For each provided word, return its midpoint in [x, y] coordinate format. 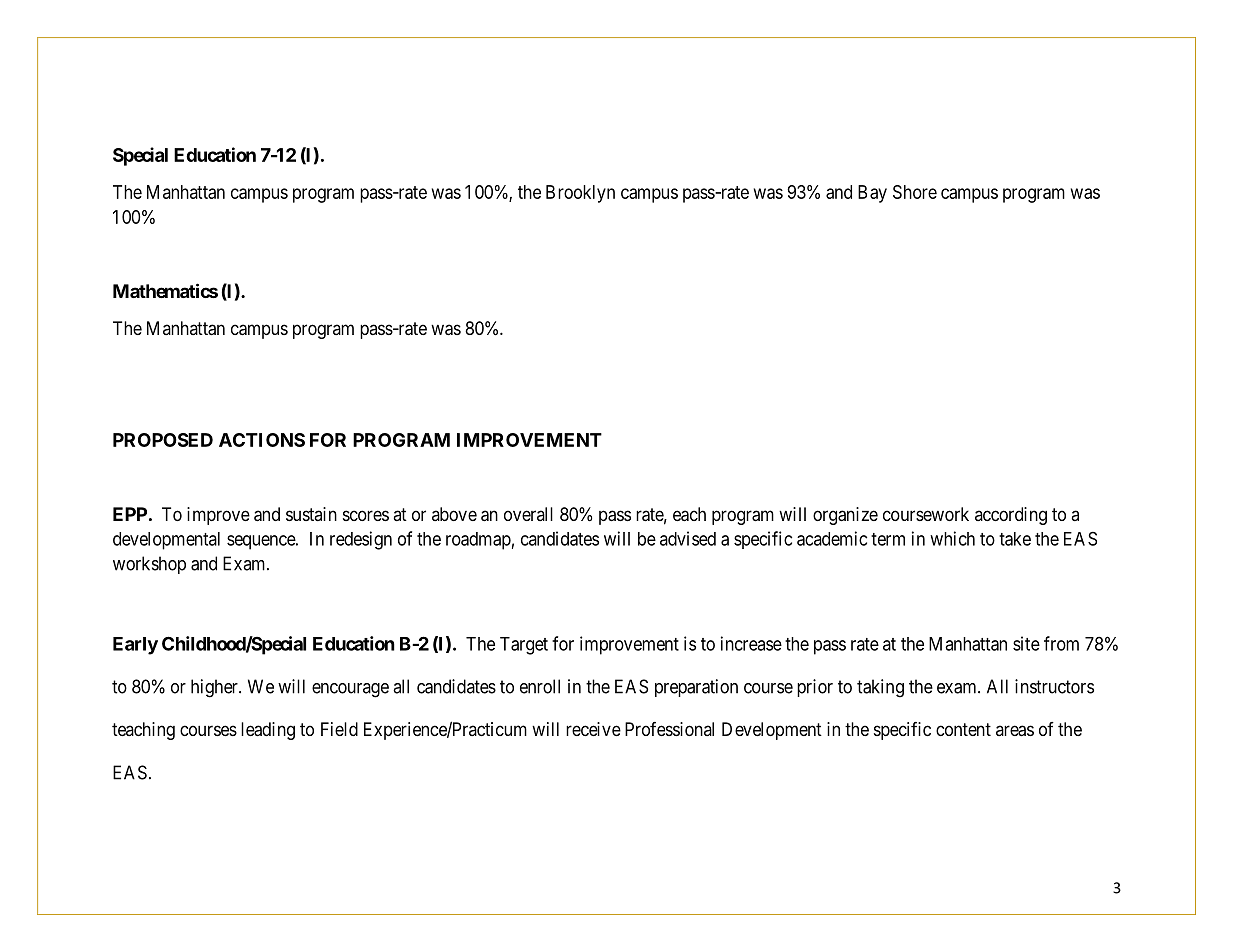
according [1011, 516]
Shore [915, 192]
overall [528, 514]
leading [268, 731]
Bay [872, 194]
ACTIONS [262, 440]
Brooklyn [580, 194]
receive [593, 729]
